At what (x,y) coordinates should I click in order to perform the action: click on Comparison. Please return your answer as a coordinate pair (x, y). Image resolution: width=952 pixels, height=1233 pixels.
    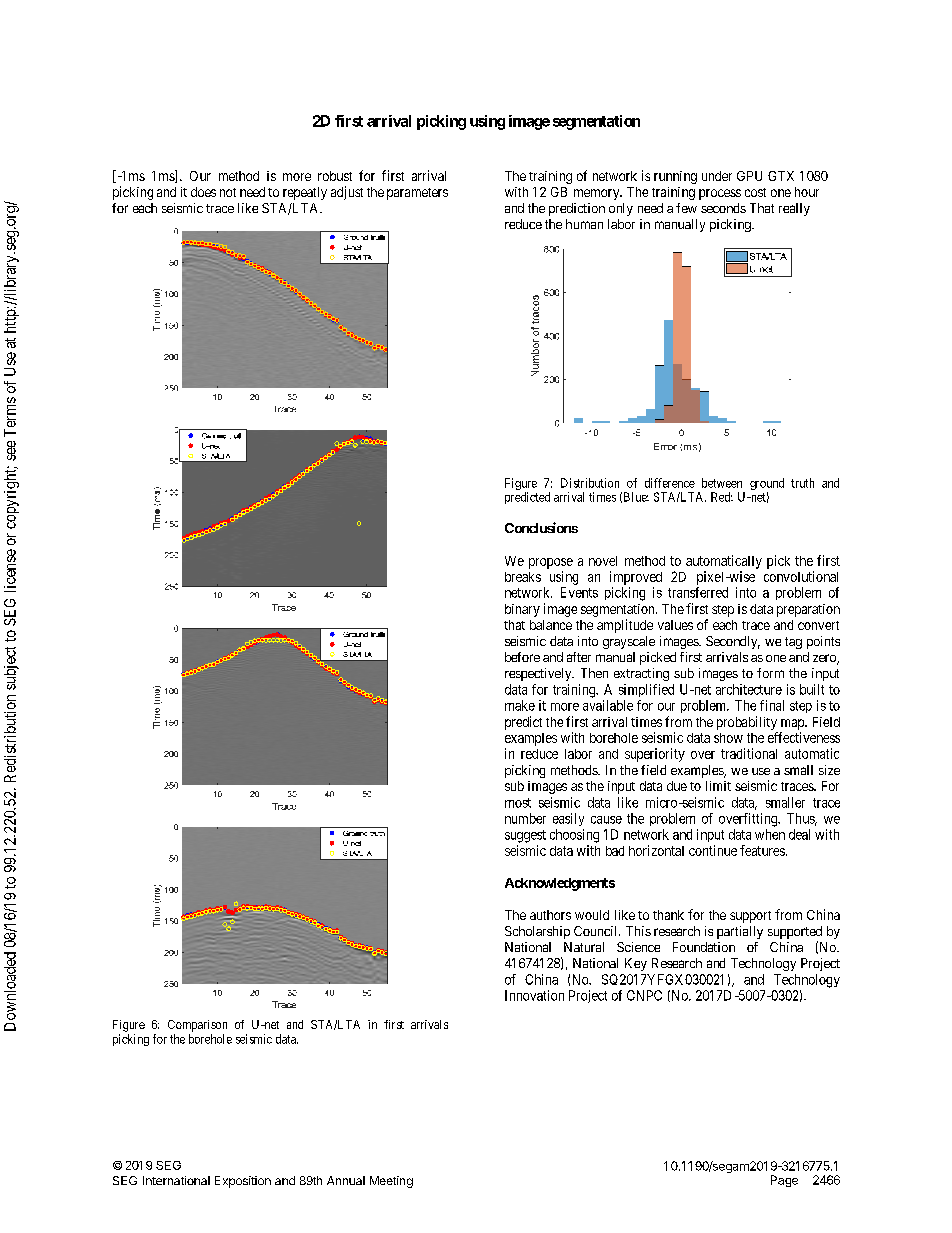
    Looking at the image, I should click on (197, 1026).
